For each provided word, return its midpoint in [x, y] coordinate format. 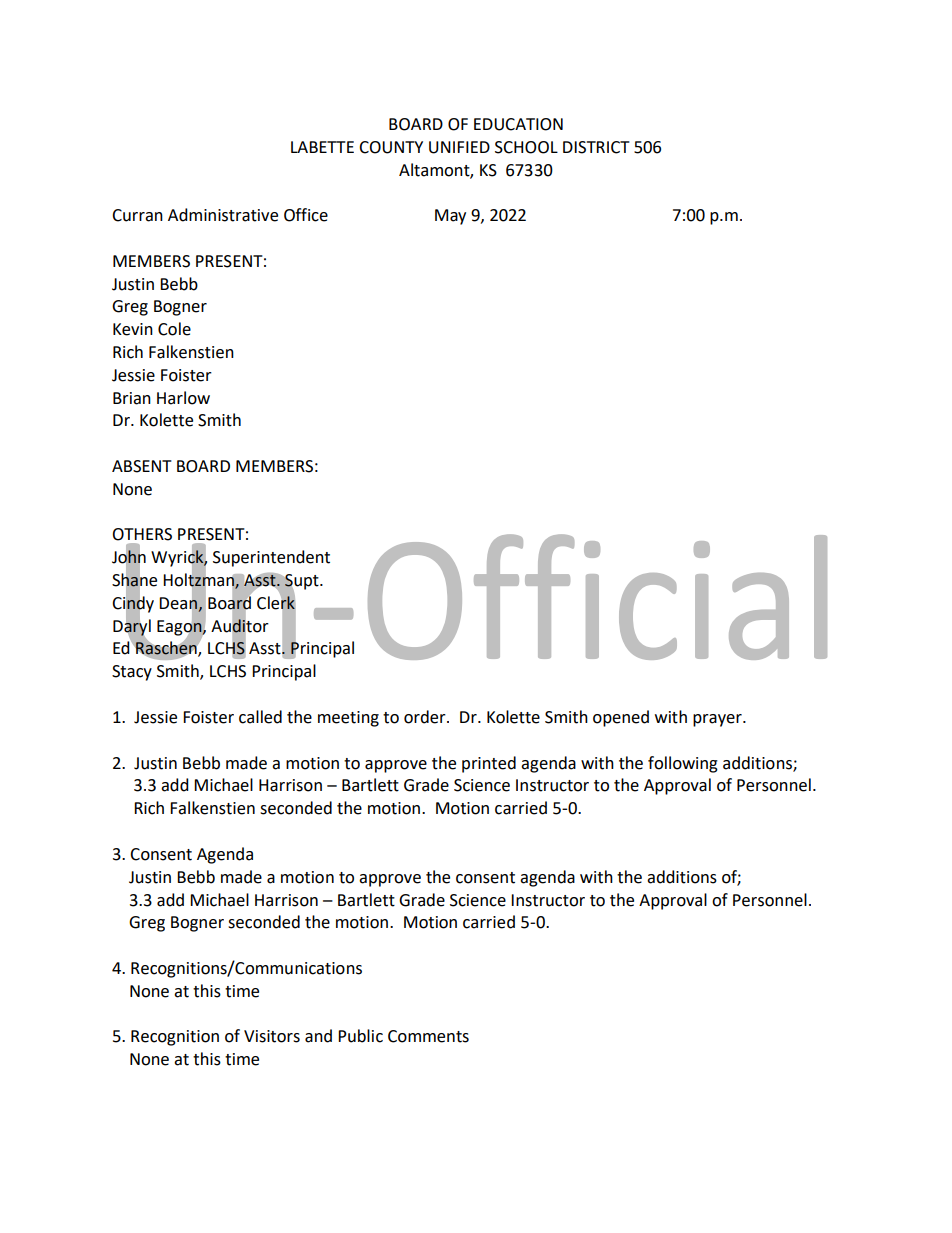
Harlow [183, 398]
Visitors [272, 1036]
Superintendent [271, 558]
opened [621, 718]
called [260, 717]
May [450, 217]
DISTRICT [596, 147]
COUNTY [391, 147]
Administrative [223, 215]
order [426, 717]
